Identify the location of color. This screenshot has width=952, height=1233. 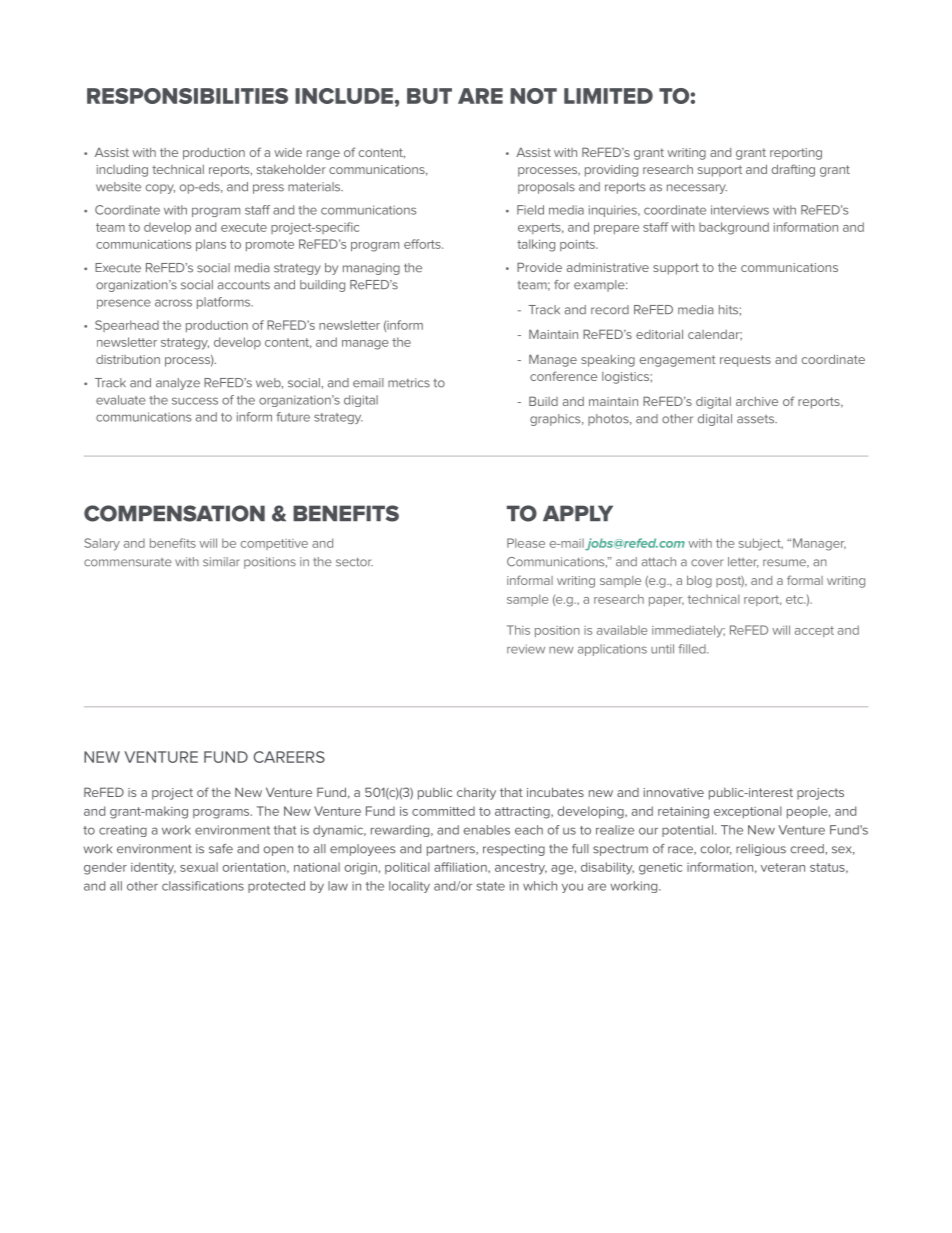
(716, 849).
